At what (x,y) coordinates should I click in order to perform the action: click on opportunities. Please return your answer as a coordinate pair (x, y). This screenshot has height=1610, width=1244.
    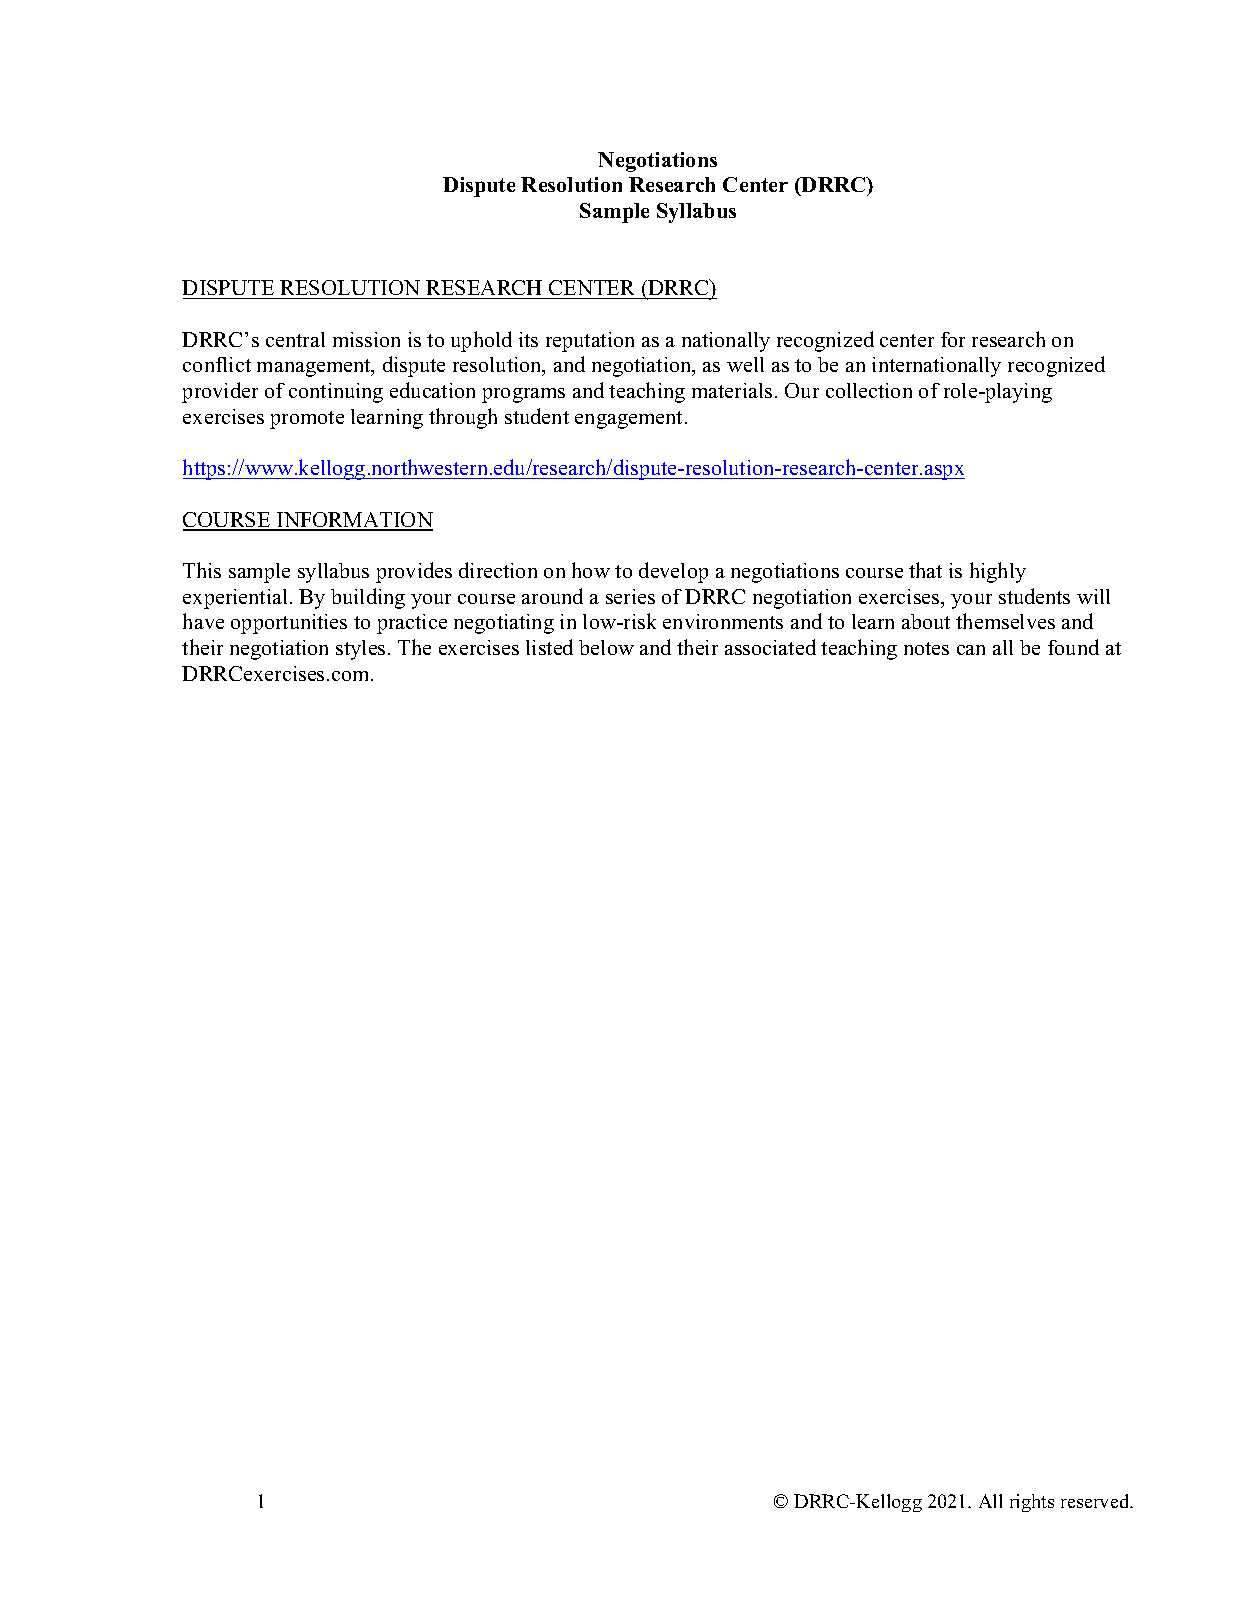
    Looking at the image, I should click on (289, 624).
